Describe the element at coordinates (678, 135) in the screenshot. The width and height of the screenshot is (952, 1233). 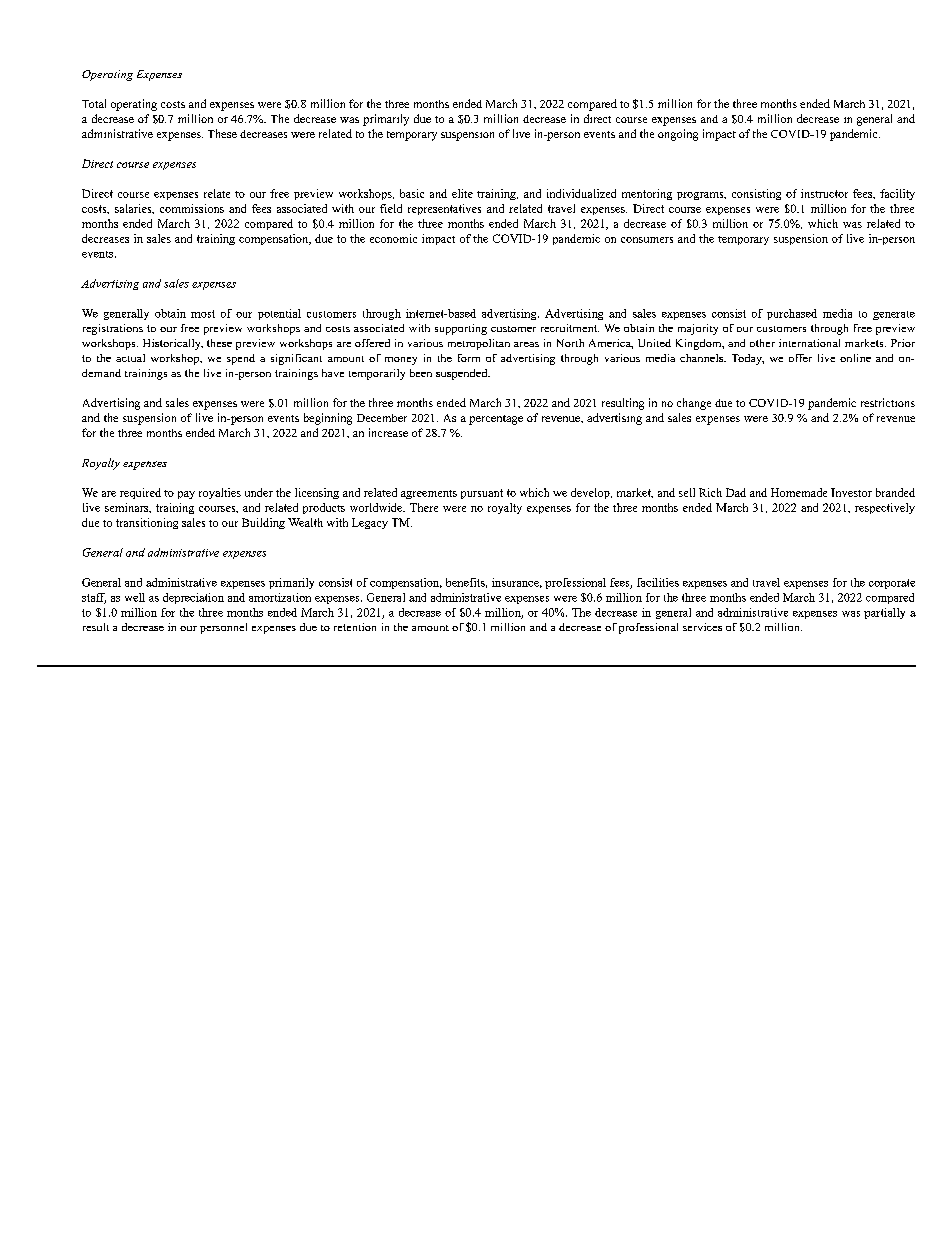
I see `ongoing` at that location.
